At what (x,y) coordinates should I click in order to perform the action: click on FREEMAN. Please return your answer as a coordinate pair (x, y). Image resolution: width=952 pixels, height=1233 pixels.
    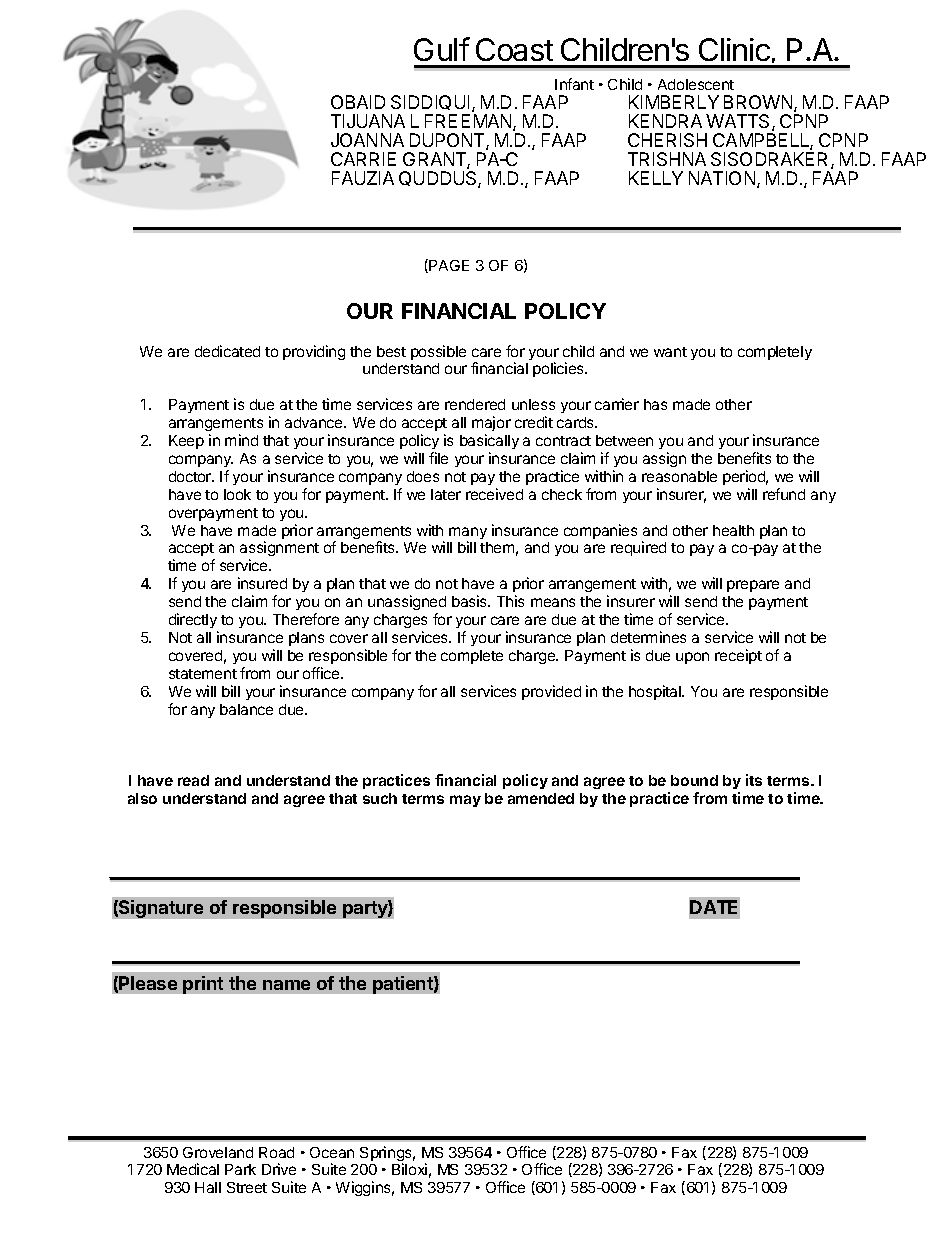
    Looking at the image, I should click on (469, 122).
